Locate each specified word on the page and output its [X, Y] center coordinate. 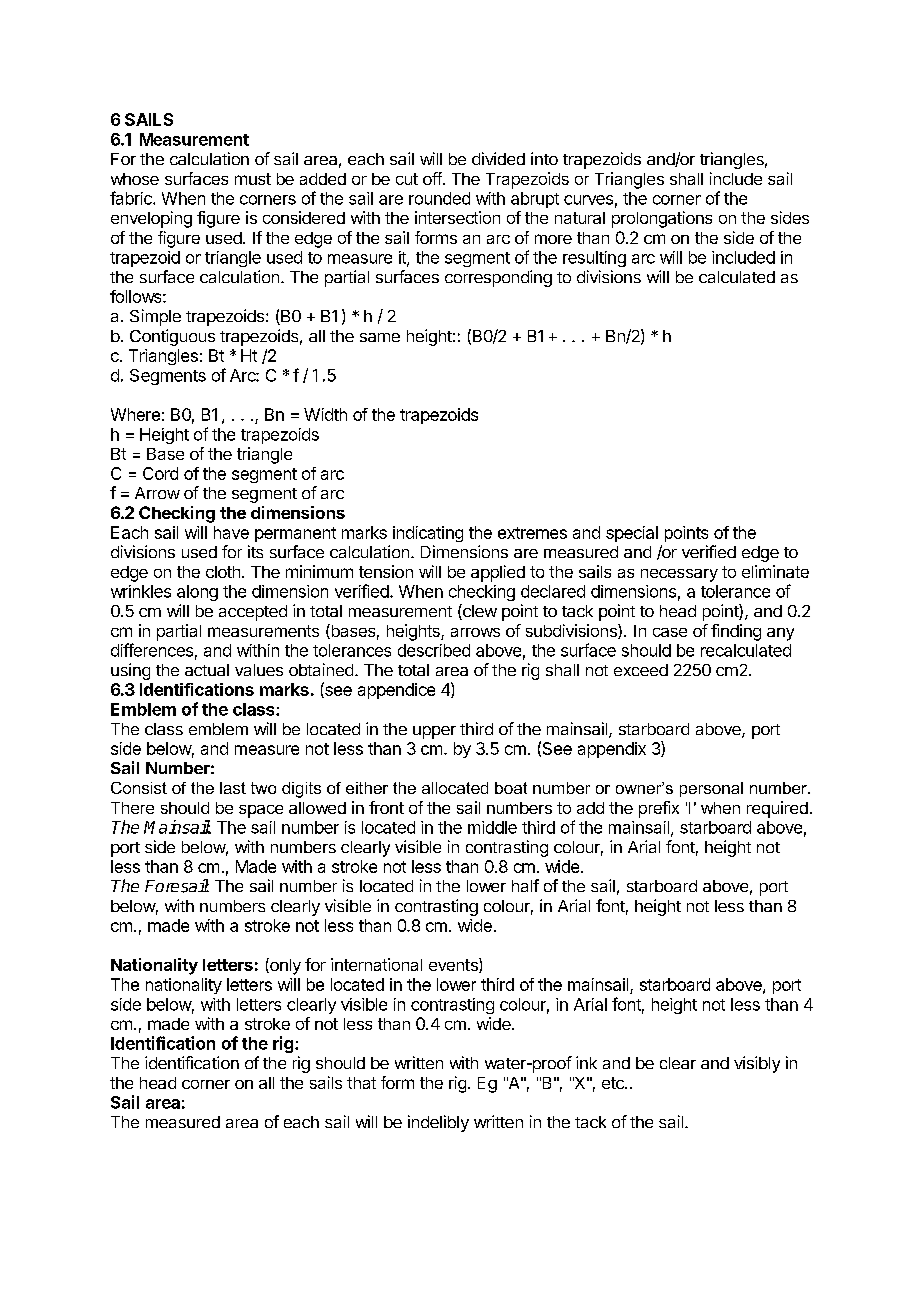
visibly [757, 1064]
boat [511, 788]
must [253, 179]
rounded [439, 198]
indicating [428, 534]
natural [580, 218]
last [233, 788]
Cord [160, 473]
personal [711, 789]
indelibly [438, 1123]
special [632, 534]
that [361, 1083]
